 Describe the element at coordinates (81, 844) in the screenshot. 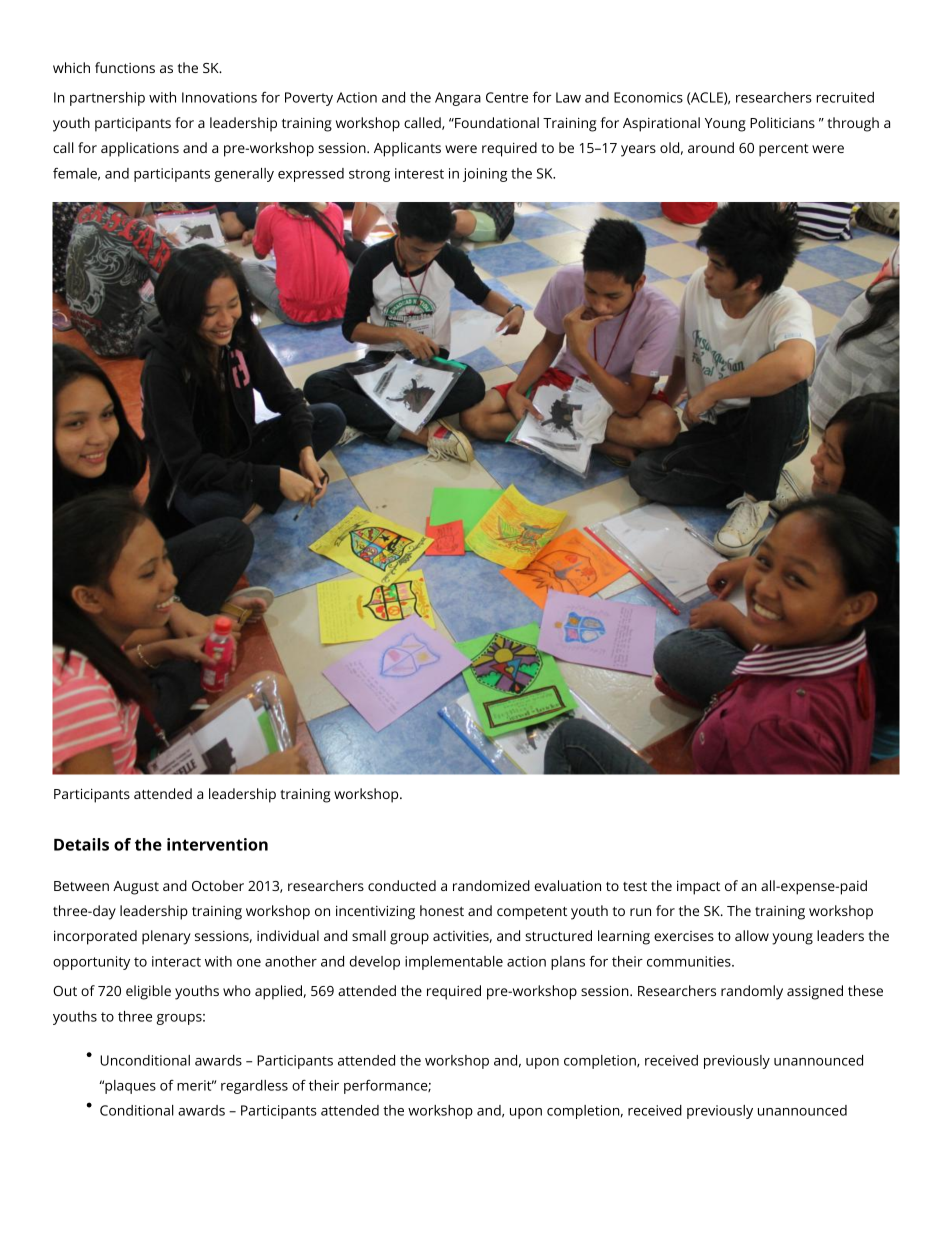

I see `Details` at that location.
